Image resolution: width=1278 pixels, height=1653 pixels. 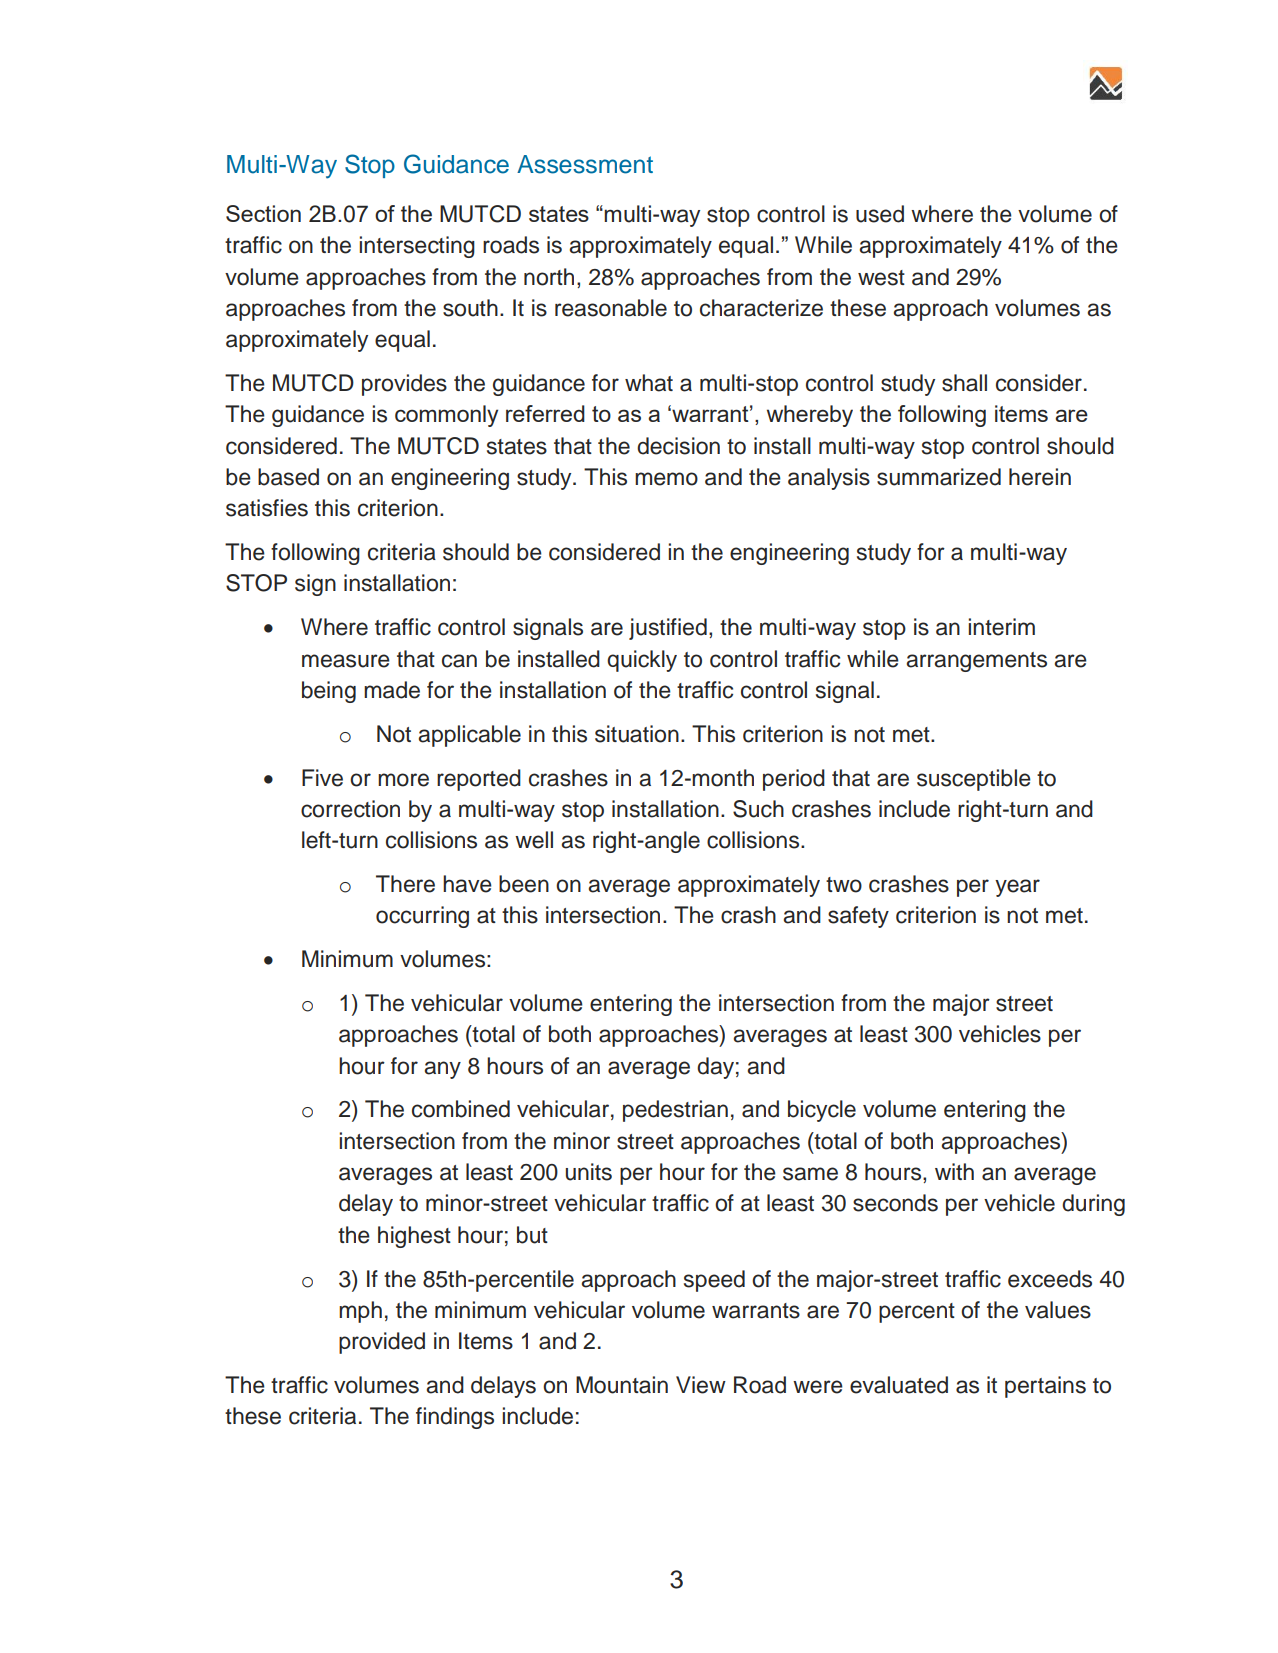 I want to click on correction, so click(x=350, y=809).
